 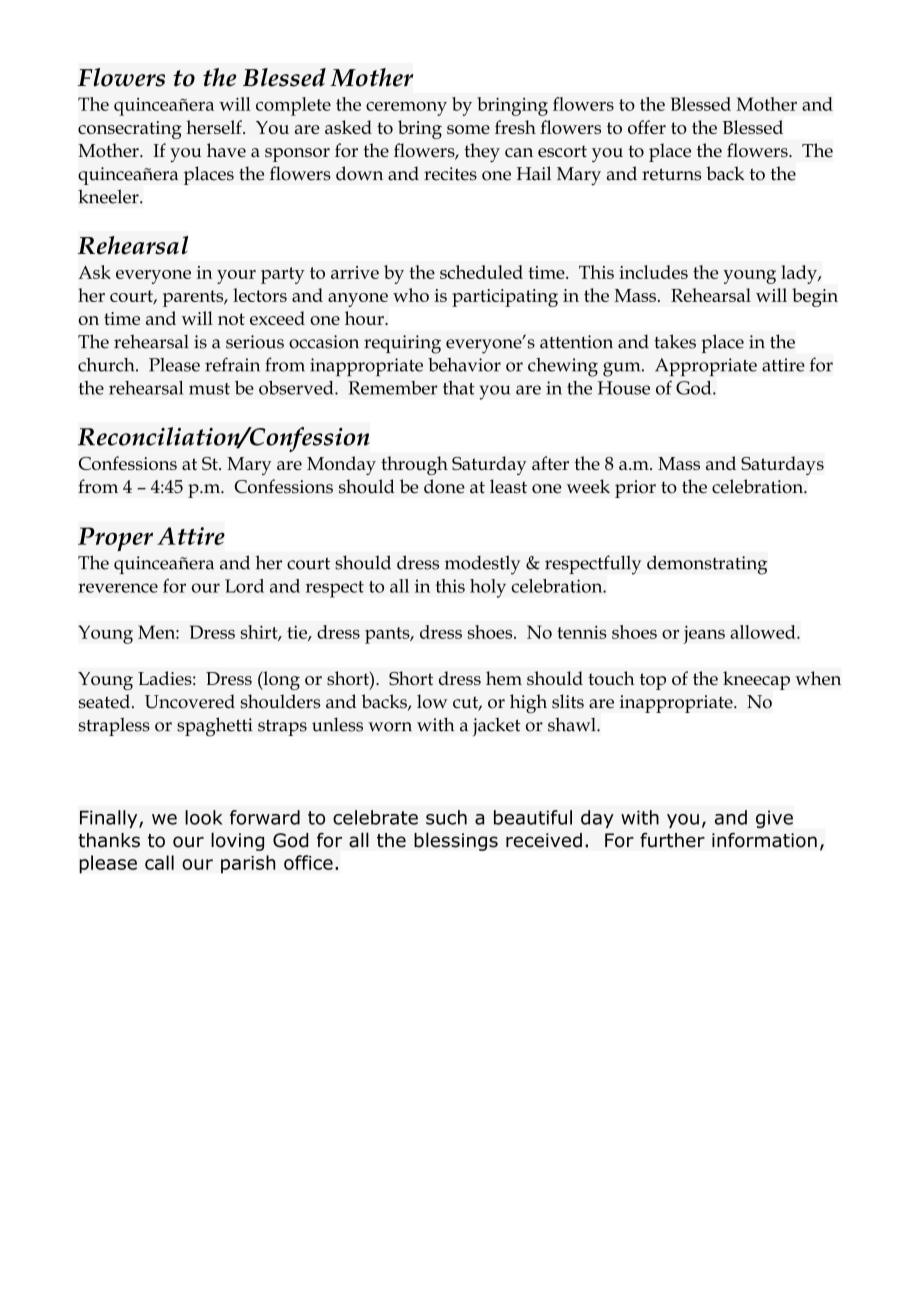 What do you see at coordinates (232, 364) in the screenshot?
I see `refrain` at bounding box center [232, 364].
